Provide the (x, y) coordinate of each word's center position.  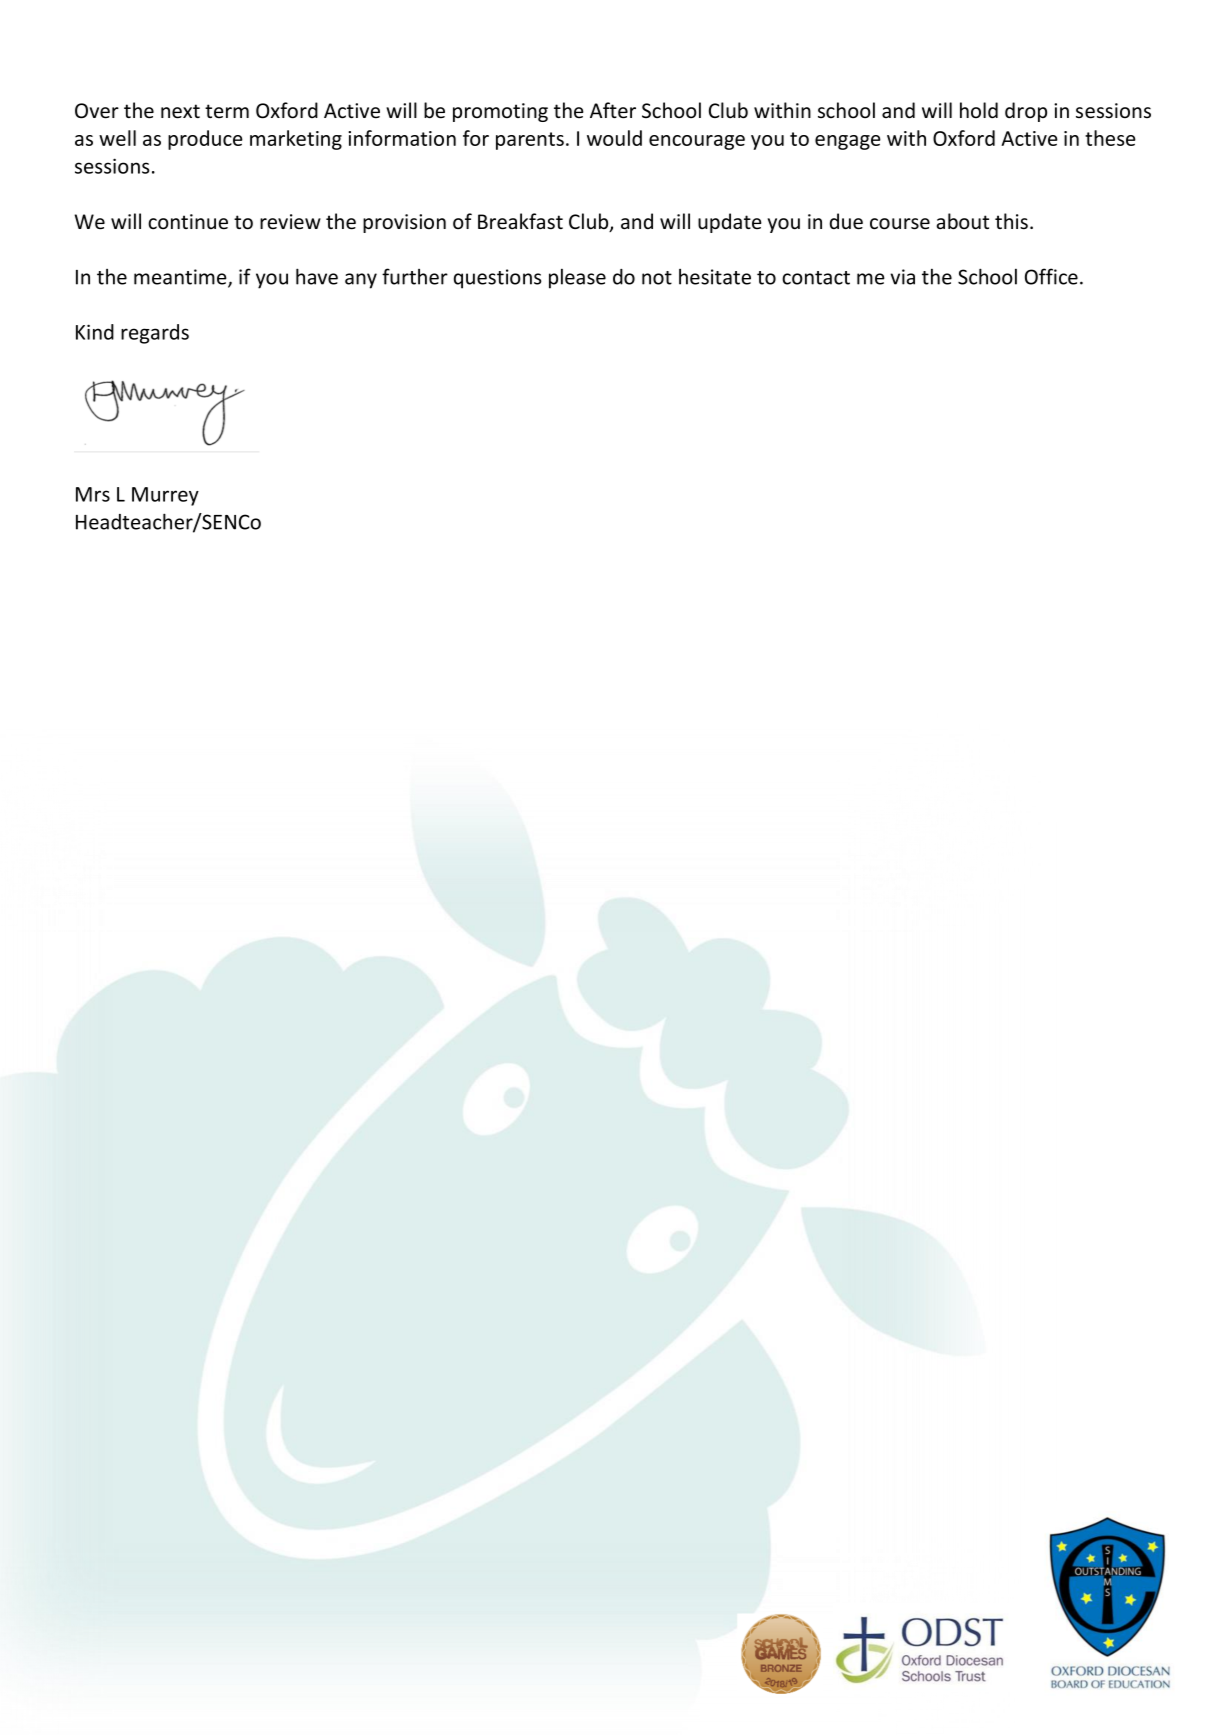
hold (979, 110)
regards (155, 334)
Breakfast (520, 221)
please (577, 279)
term (227, 111)
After (613, 110)
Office (1051, 276)
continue (188, 222)
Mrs (93, 494)
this (1011, 221)
